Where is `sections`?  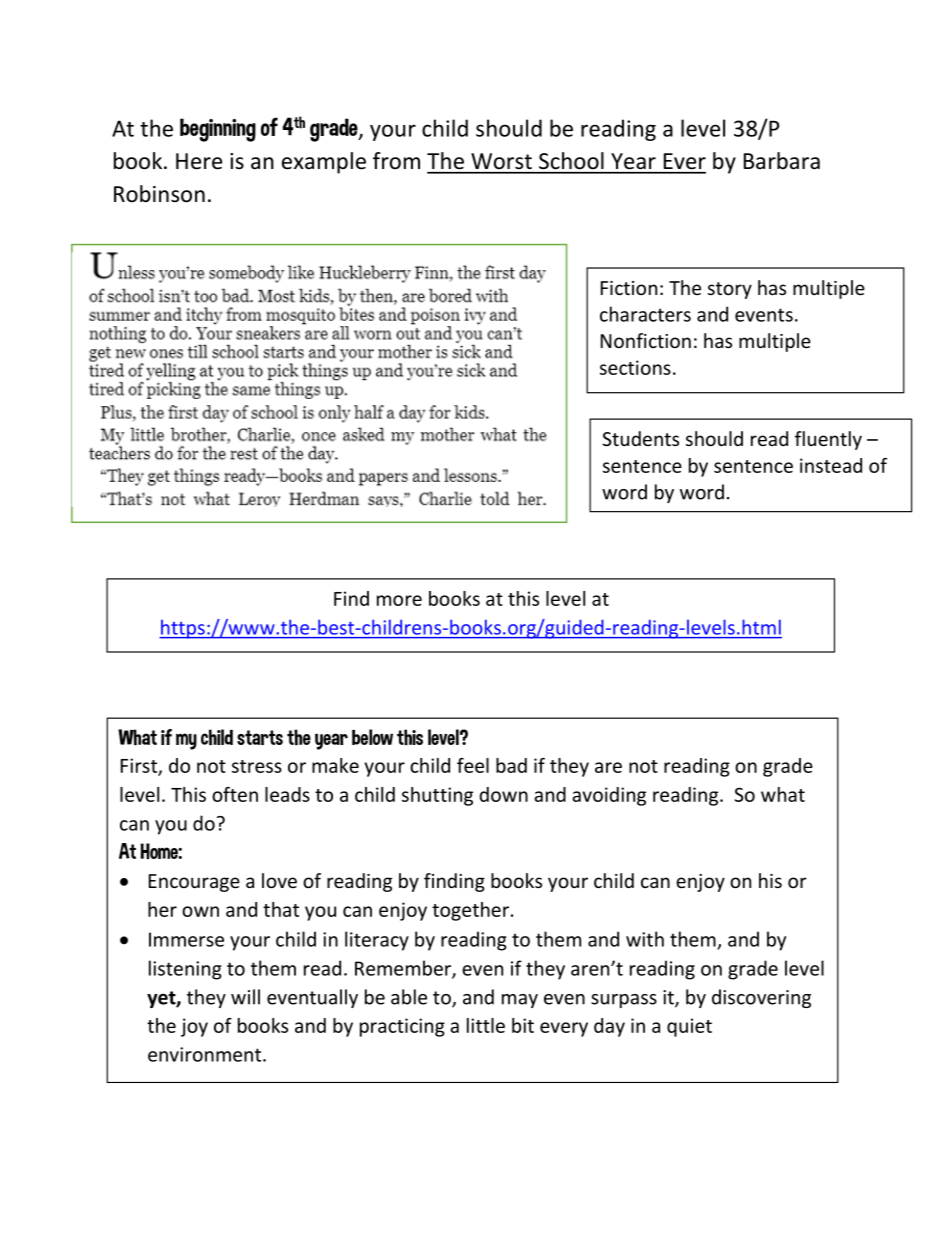
sections is located at coordinates (635, 367).
